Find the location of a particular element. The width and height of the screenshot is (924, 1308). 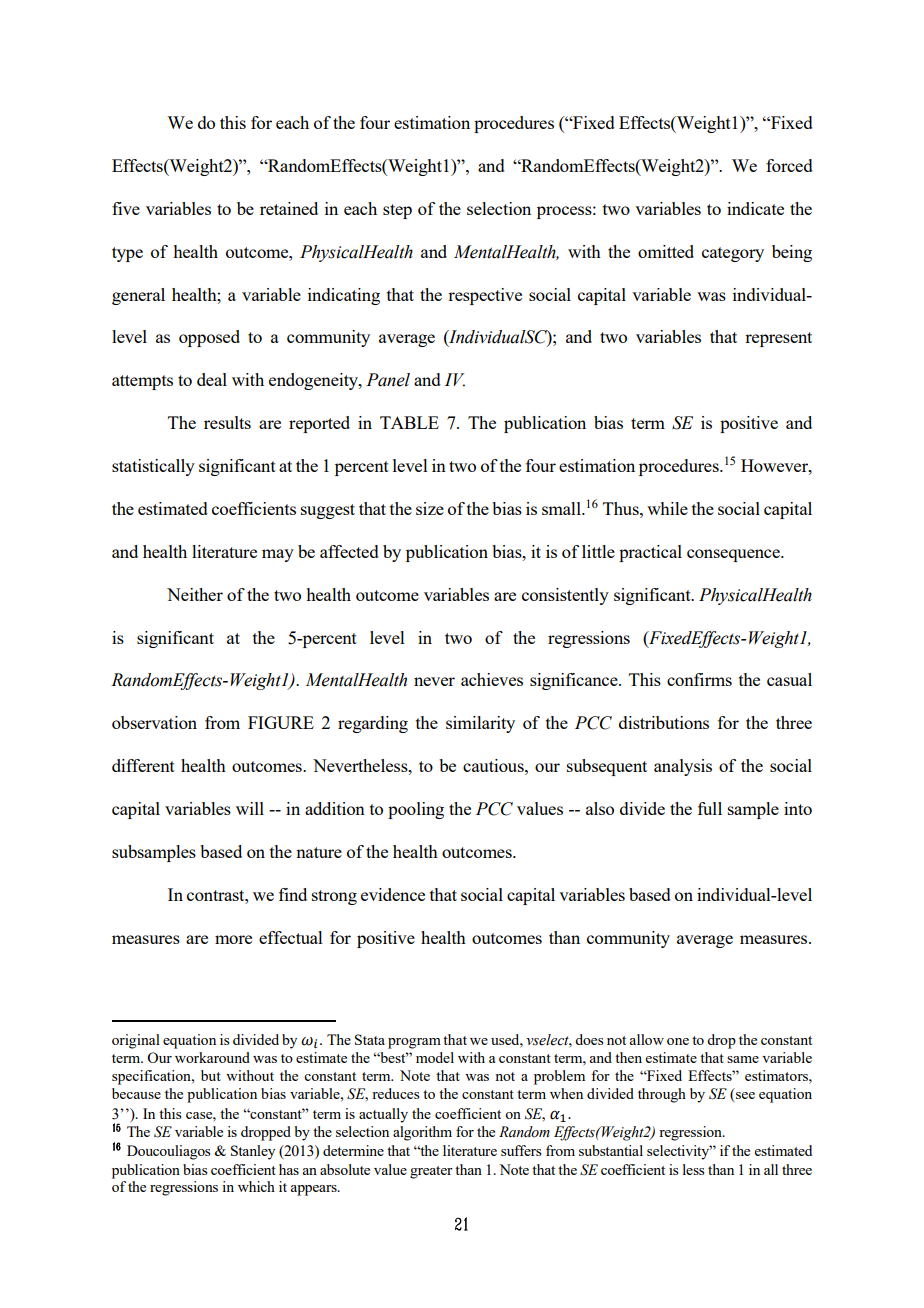

five is located at coordinates (126, 208).
